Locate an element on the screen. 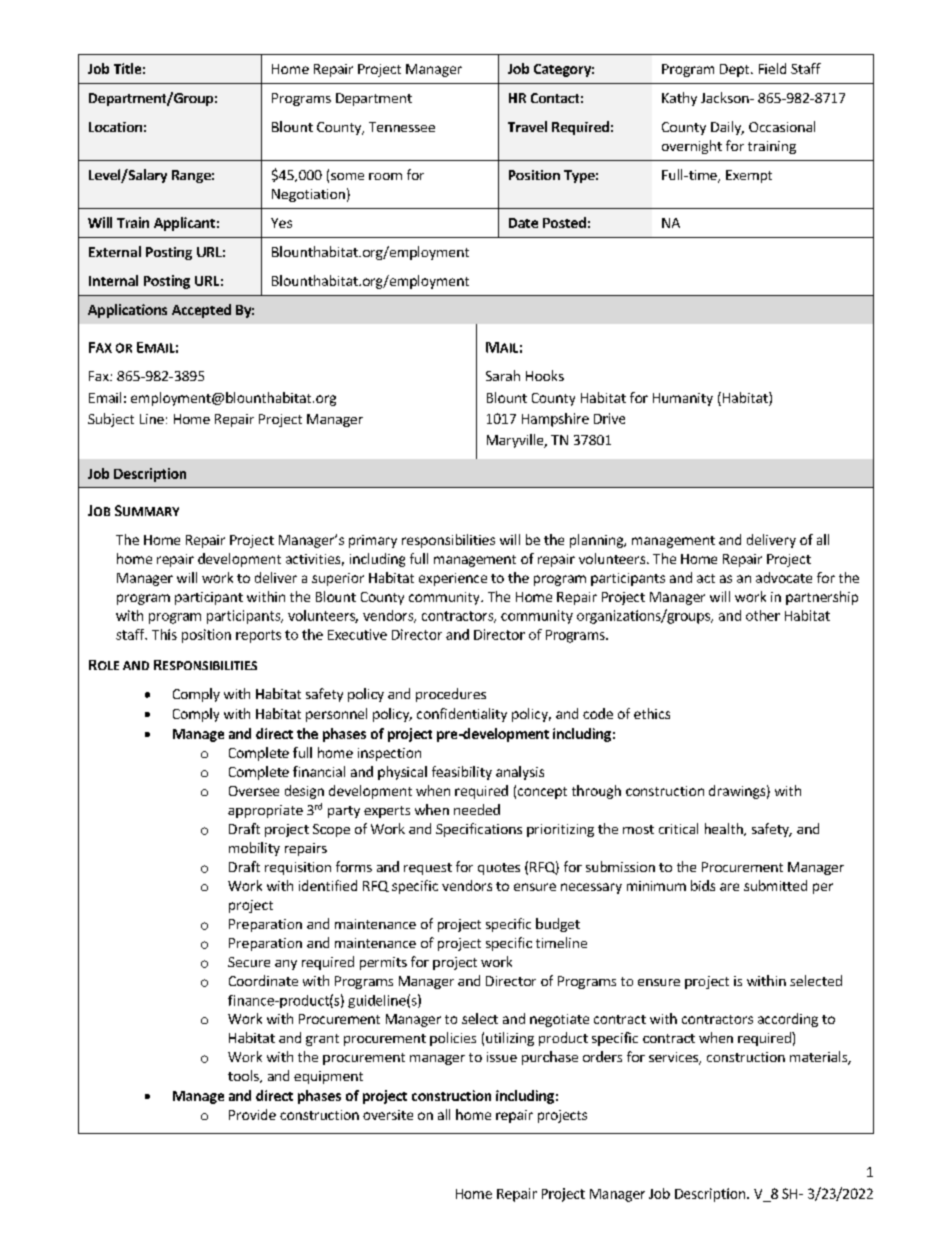  other is located at coordinates (763, 615).
